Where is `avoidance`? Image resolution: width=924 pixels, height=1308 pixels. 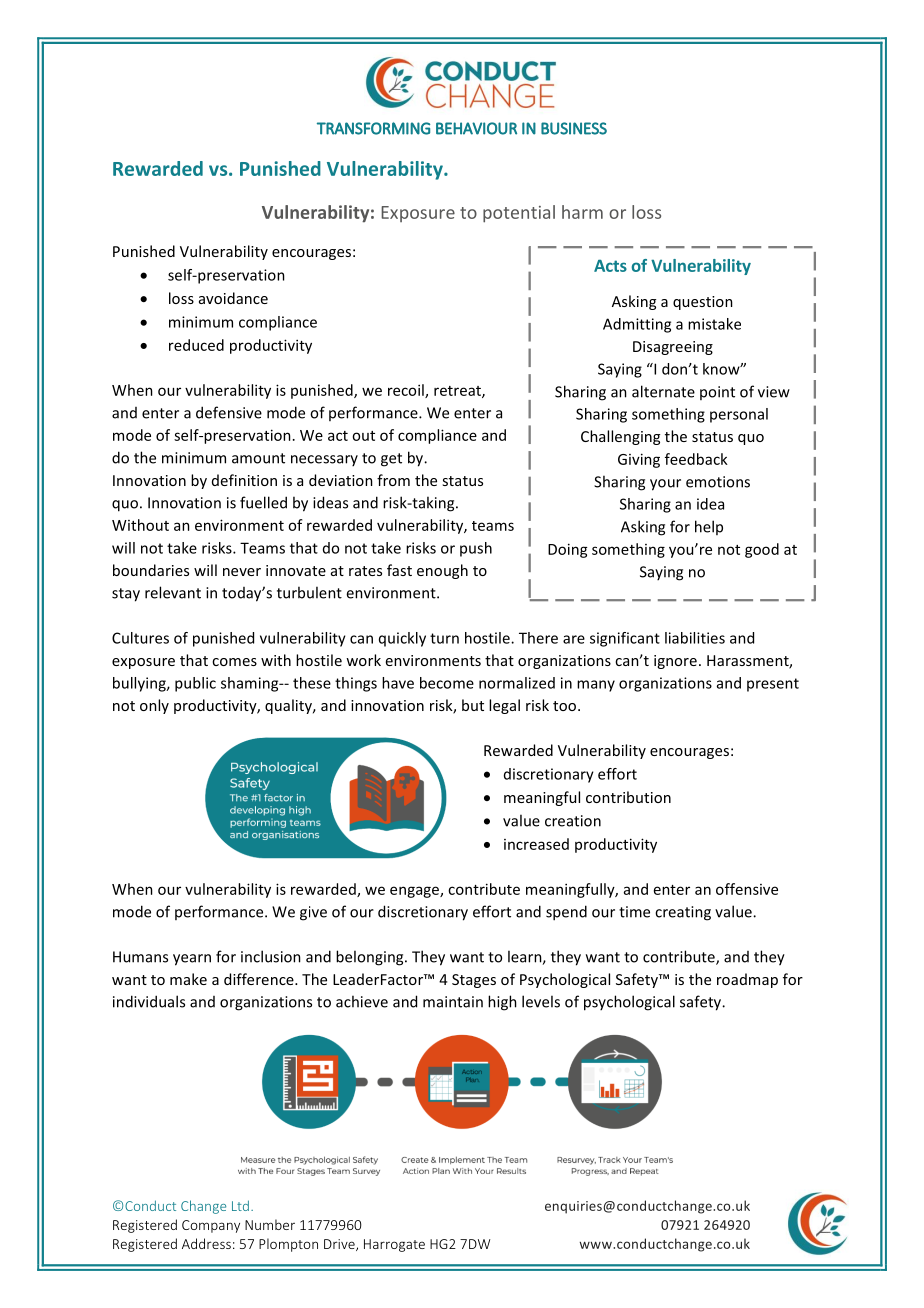
avoidance is located at coordinates (233, 298).
